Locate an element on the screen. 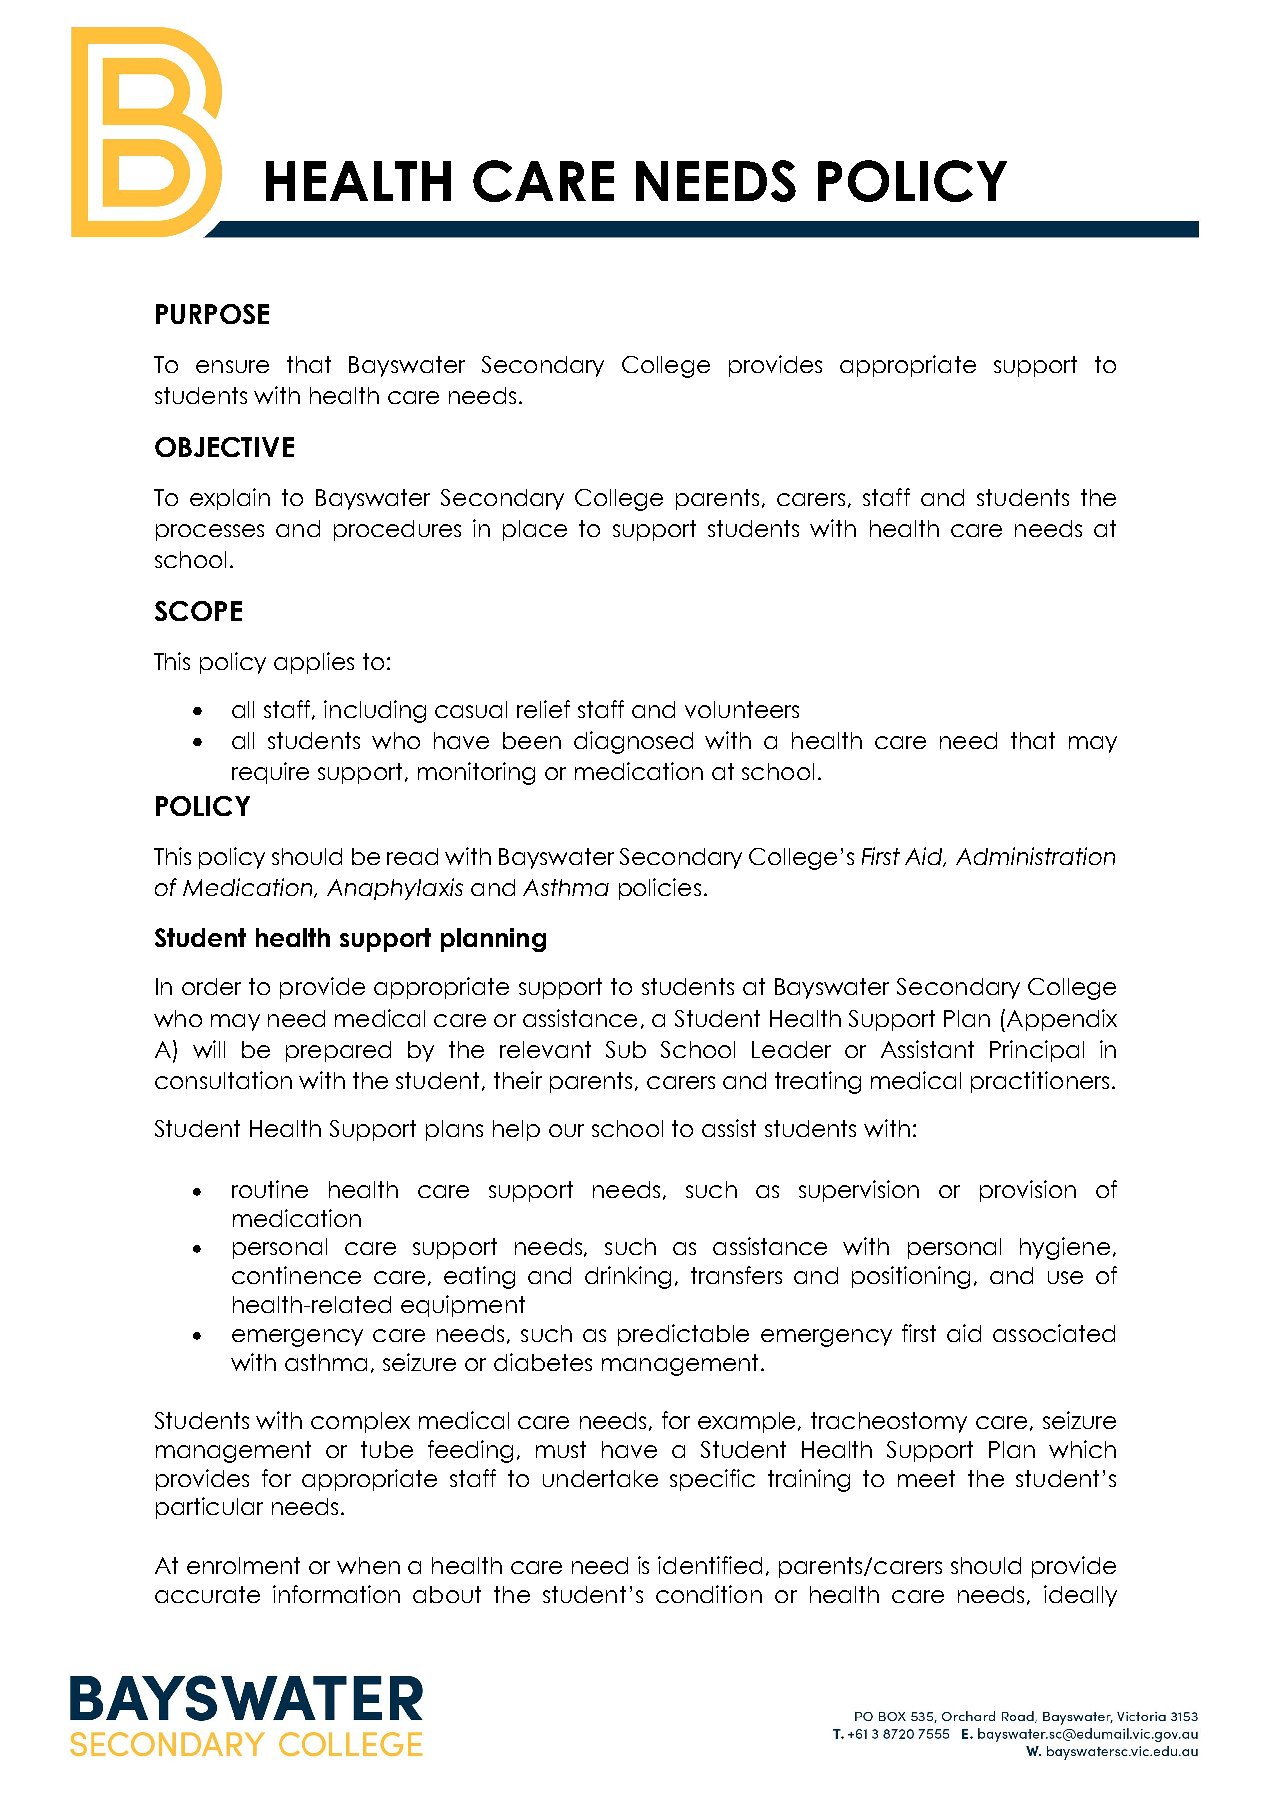 This screenshot has height=1797, width=1271. applies is located at coordinates (314, 663).
